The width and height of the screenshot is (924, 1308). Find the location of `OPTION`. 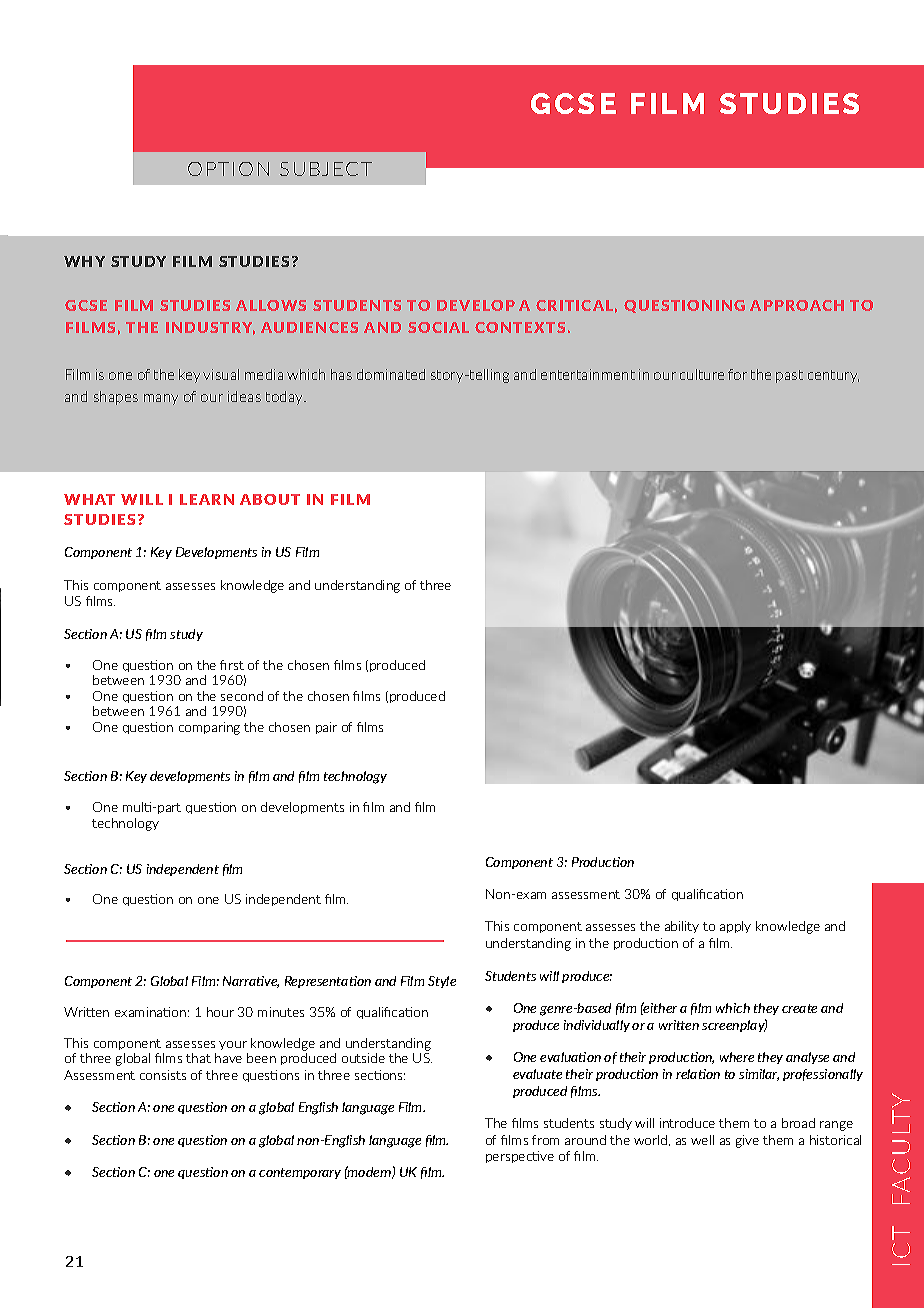

OPTION is located at coordinates (228, 169).
